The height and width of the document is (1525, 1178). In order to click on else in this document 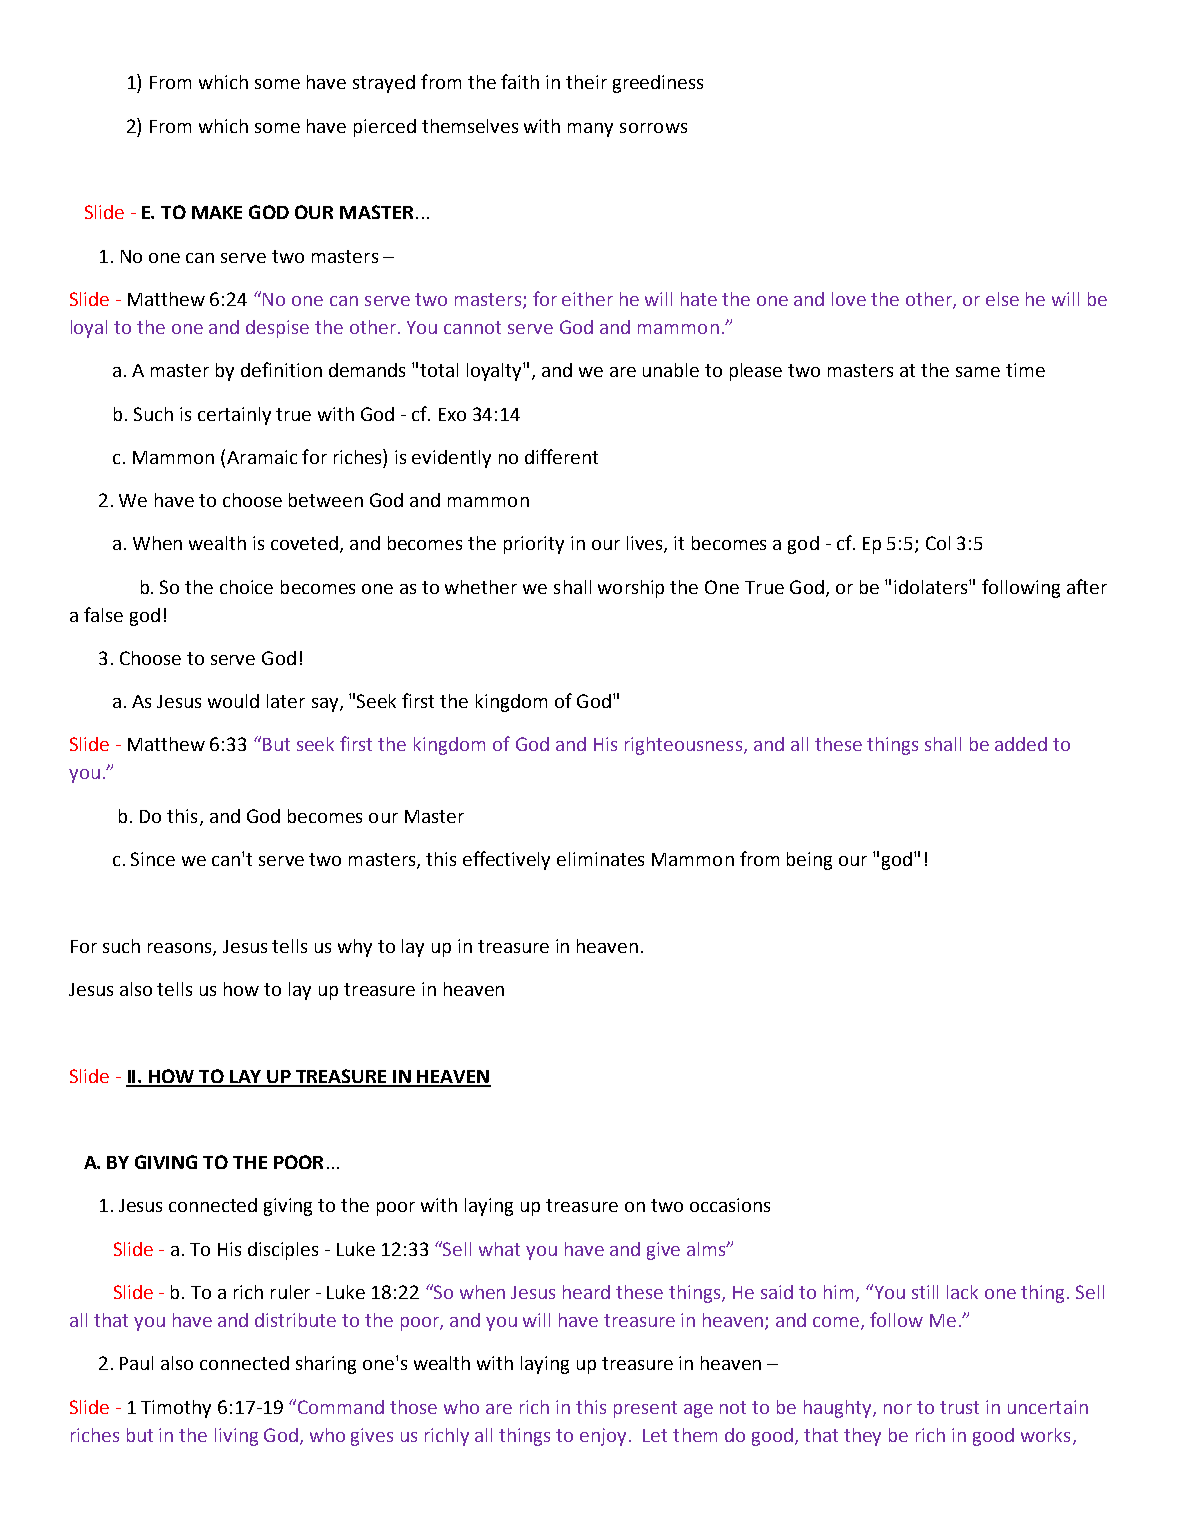, I will do `click(1002, 299)`.
